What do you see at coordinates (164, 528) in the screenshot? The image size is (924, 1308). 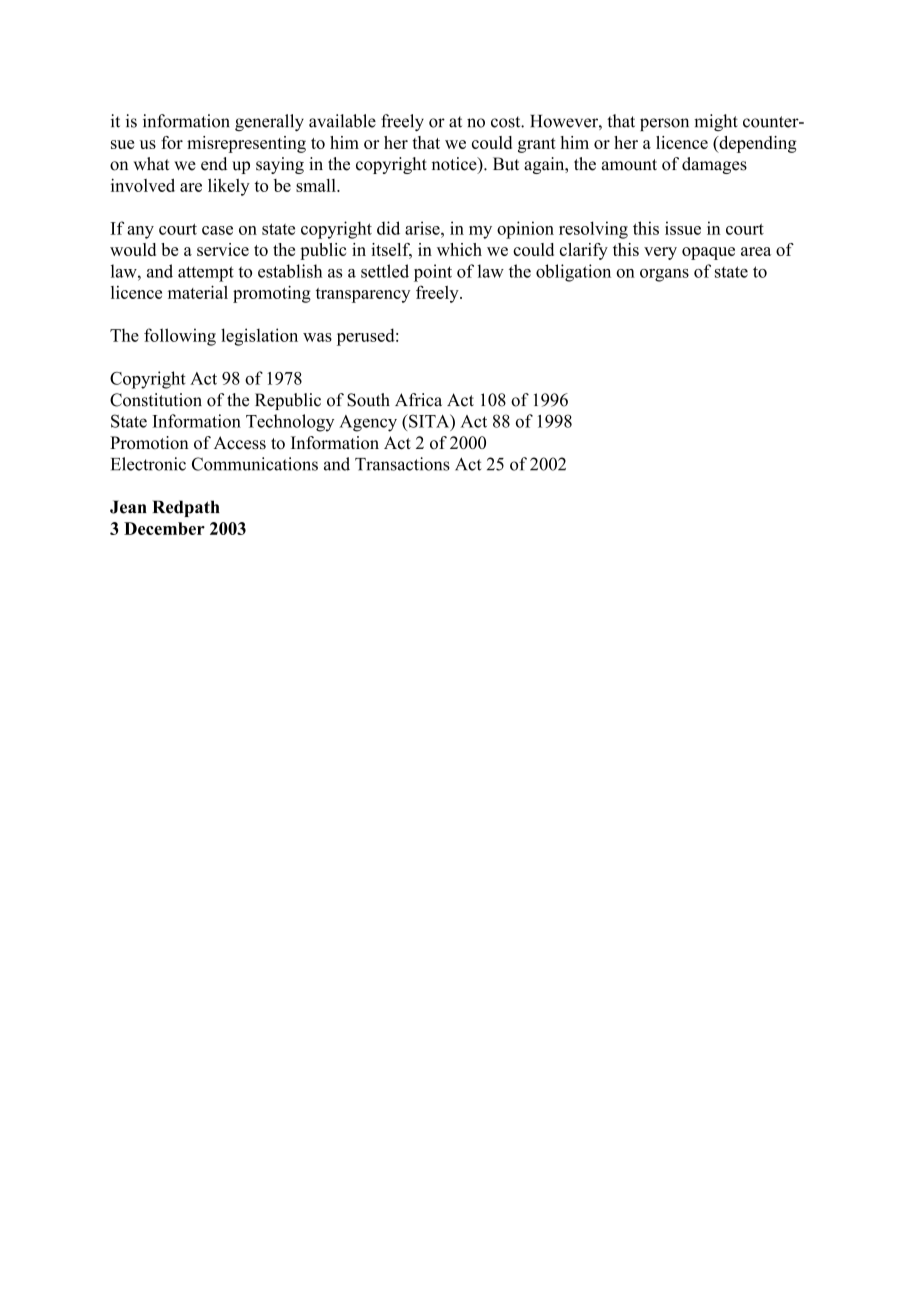 I see `December` at bounding box center [164, 528].
